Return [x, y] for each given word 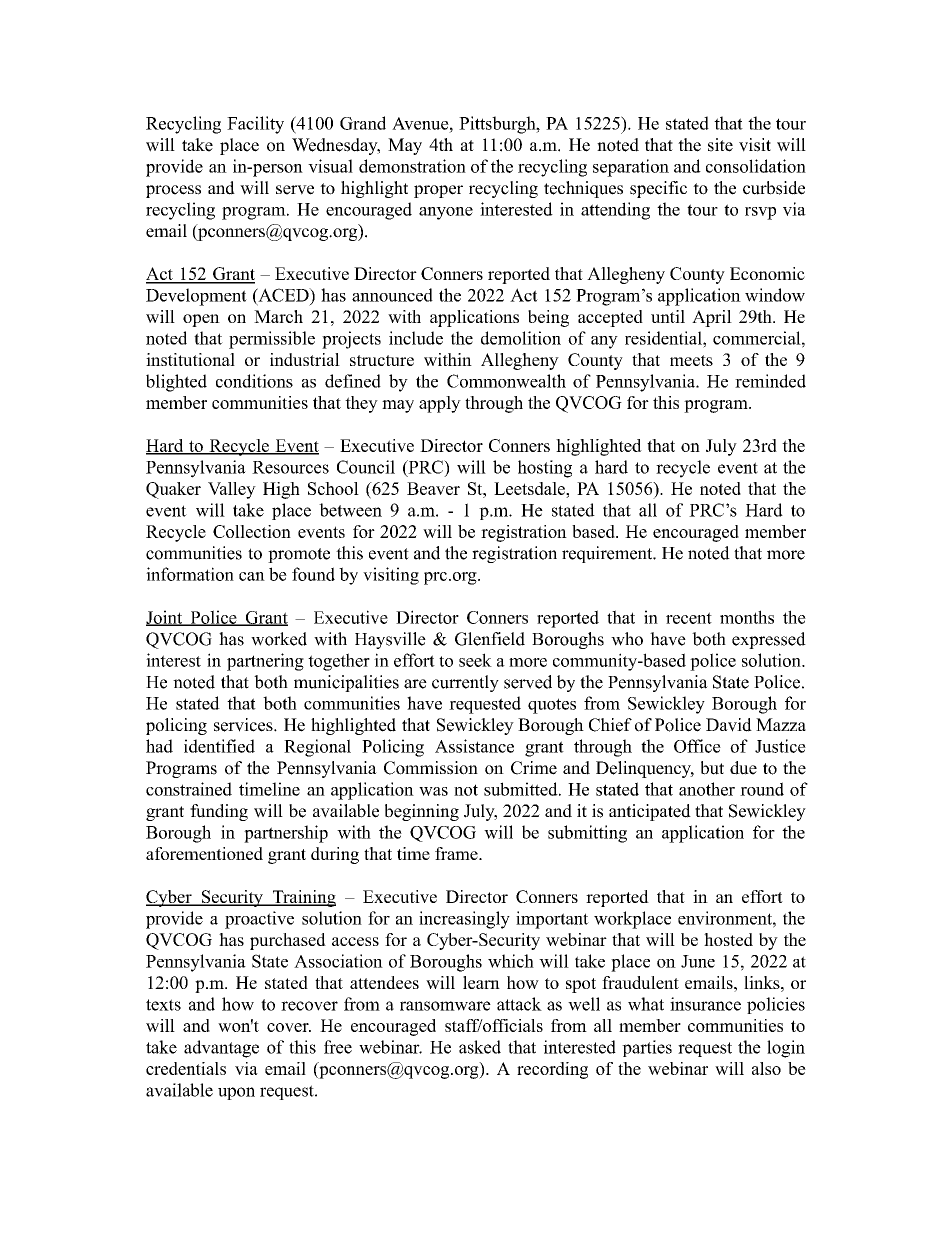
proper [438, 191]
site [720, 145]
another [707, 789]
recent [689, 618]
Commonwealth [506, 381]
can [252, 576]
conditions [254, 381]
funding [219, 812]
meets [691, 360]
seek [475, 660]
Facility [255, 125]
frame [457, 853]
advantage [221, 1049]
